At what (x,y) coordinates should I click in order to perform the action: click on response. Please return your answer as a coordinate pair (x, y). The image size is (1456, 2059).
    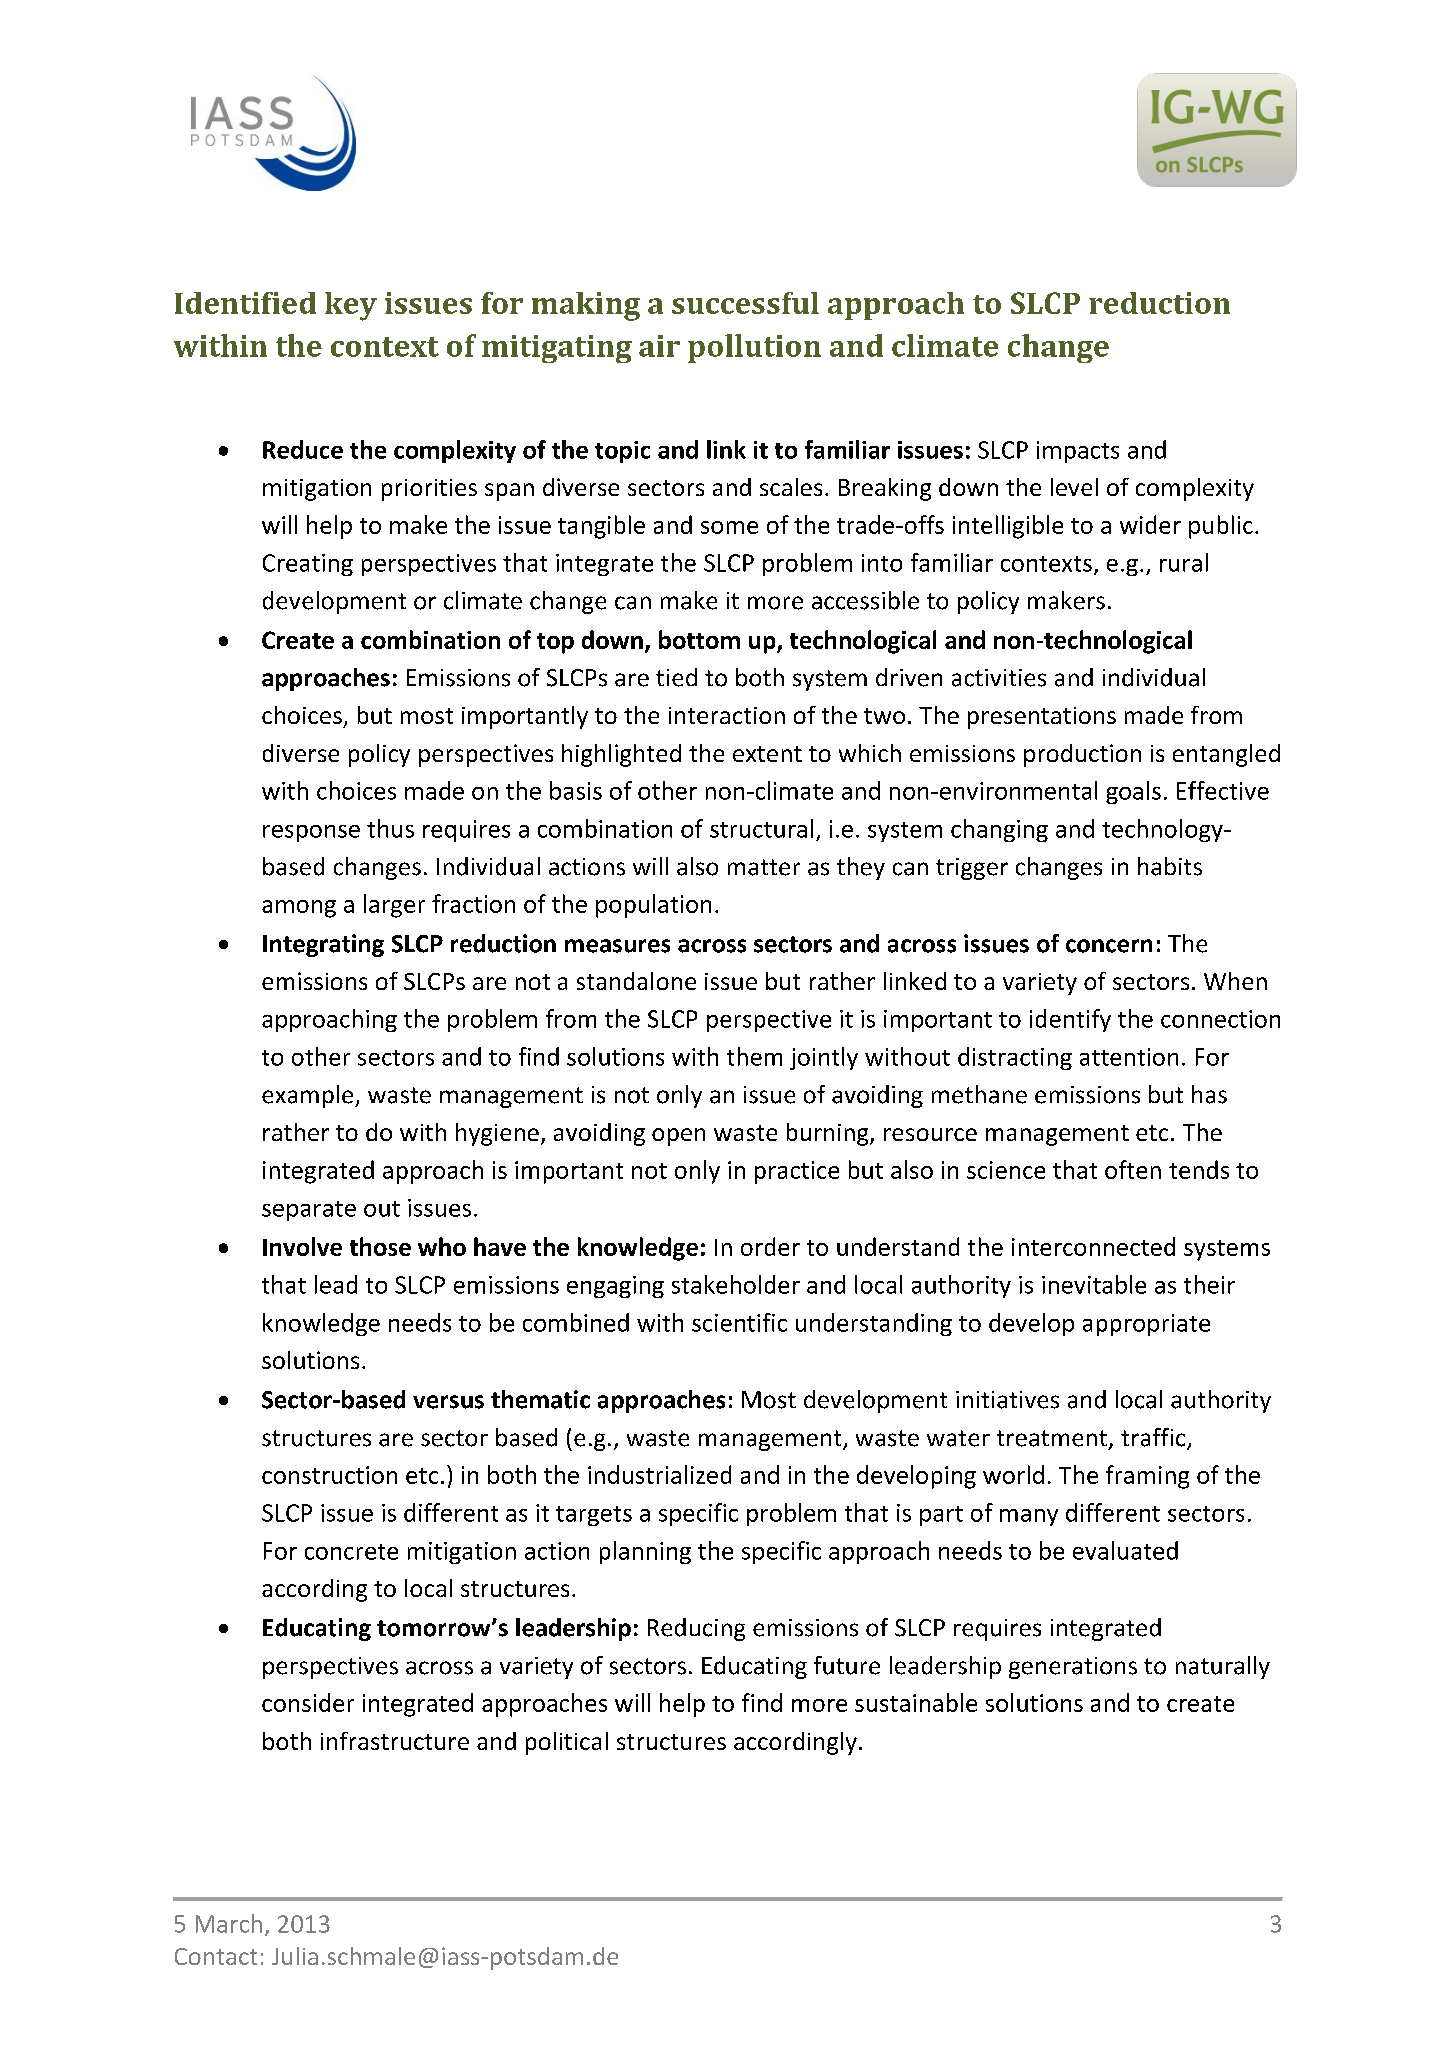
    Looking at the image, I should click on (311, 833).
